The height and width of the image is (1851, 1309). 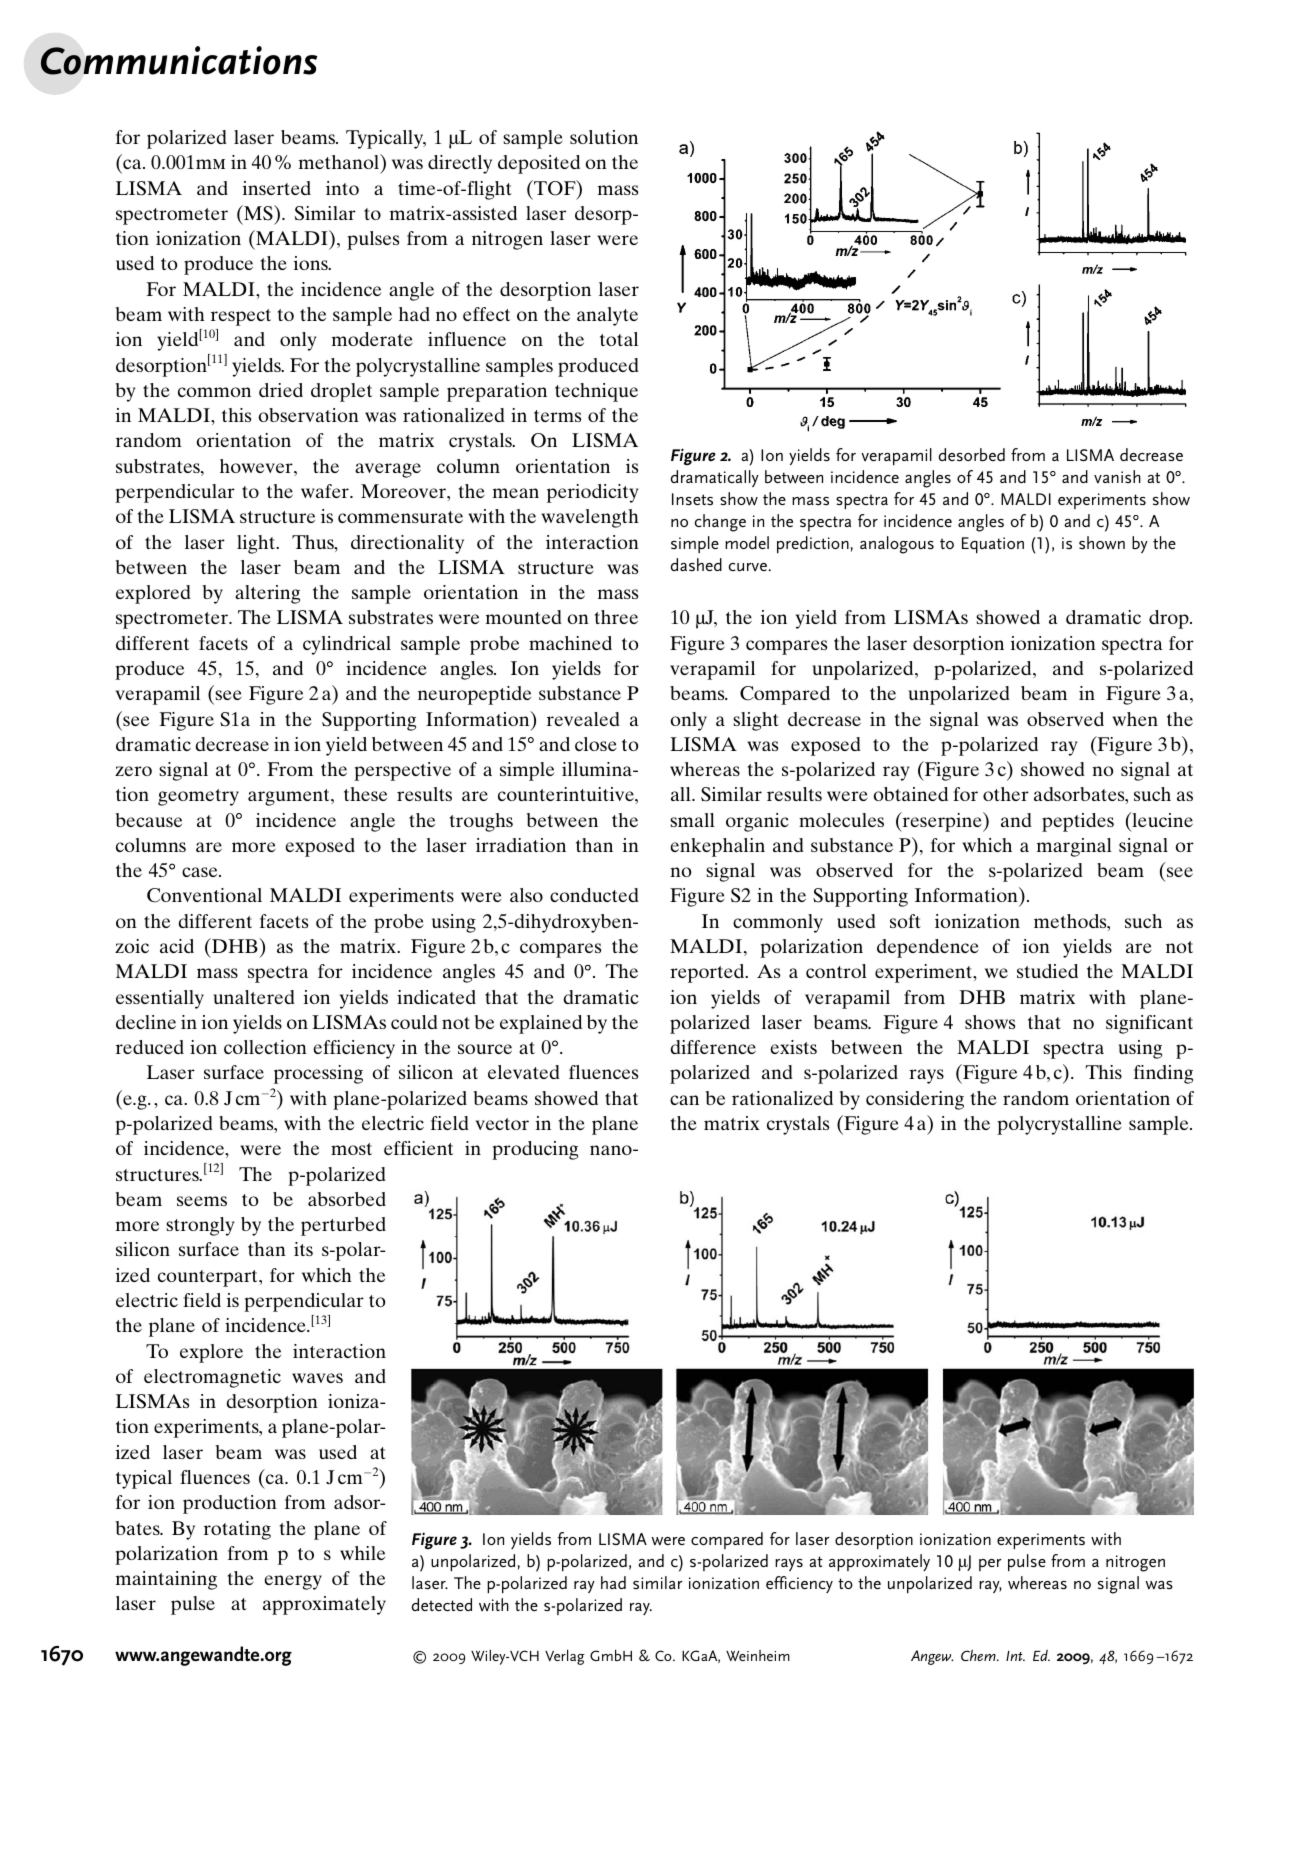 I want to click on when, so click(x=1135, y=719).
